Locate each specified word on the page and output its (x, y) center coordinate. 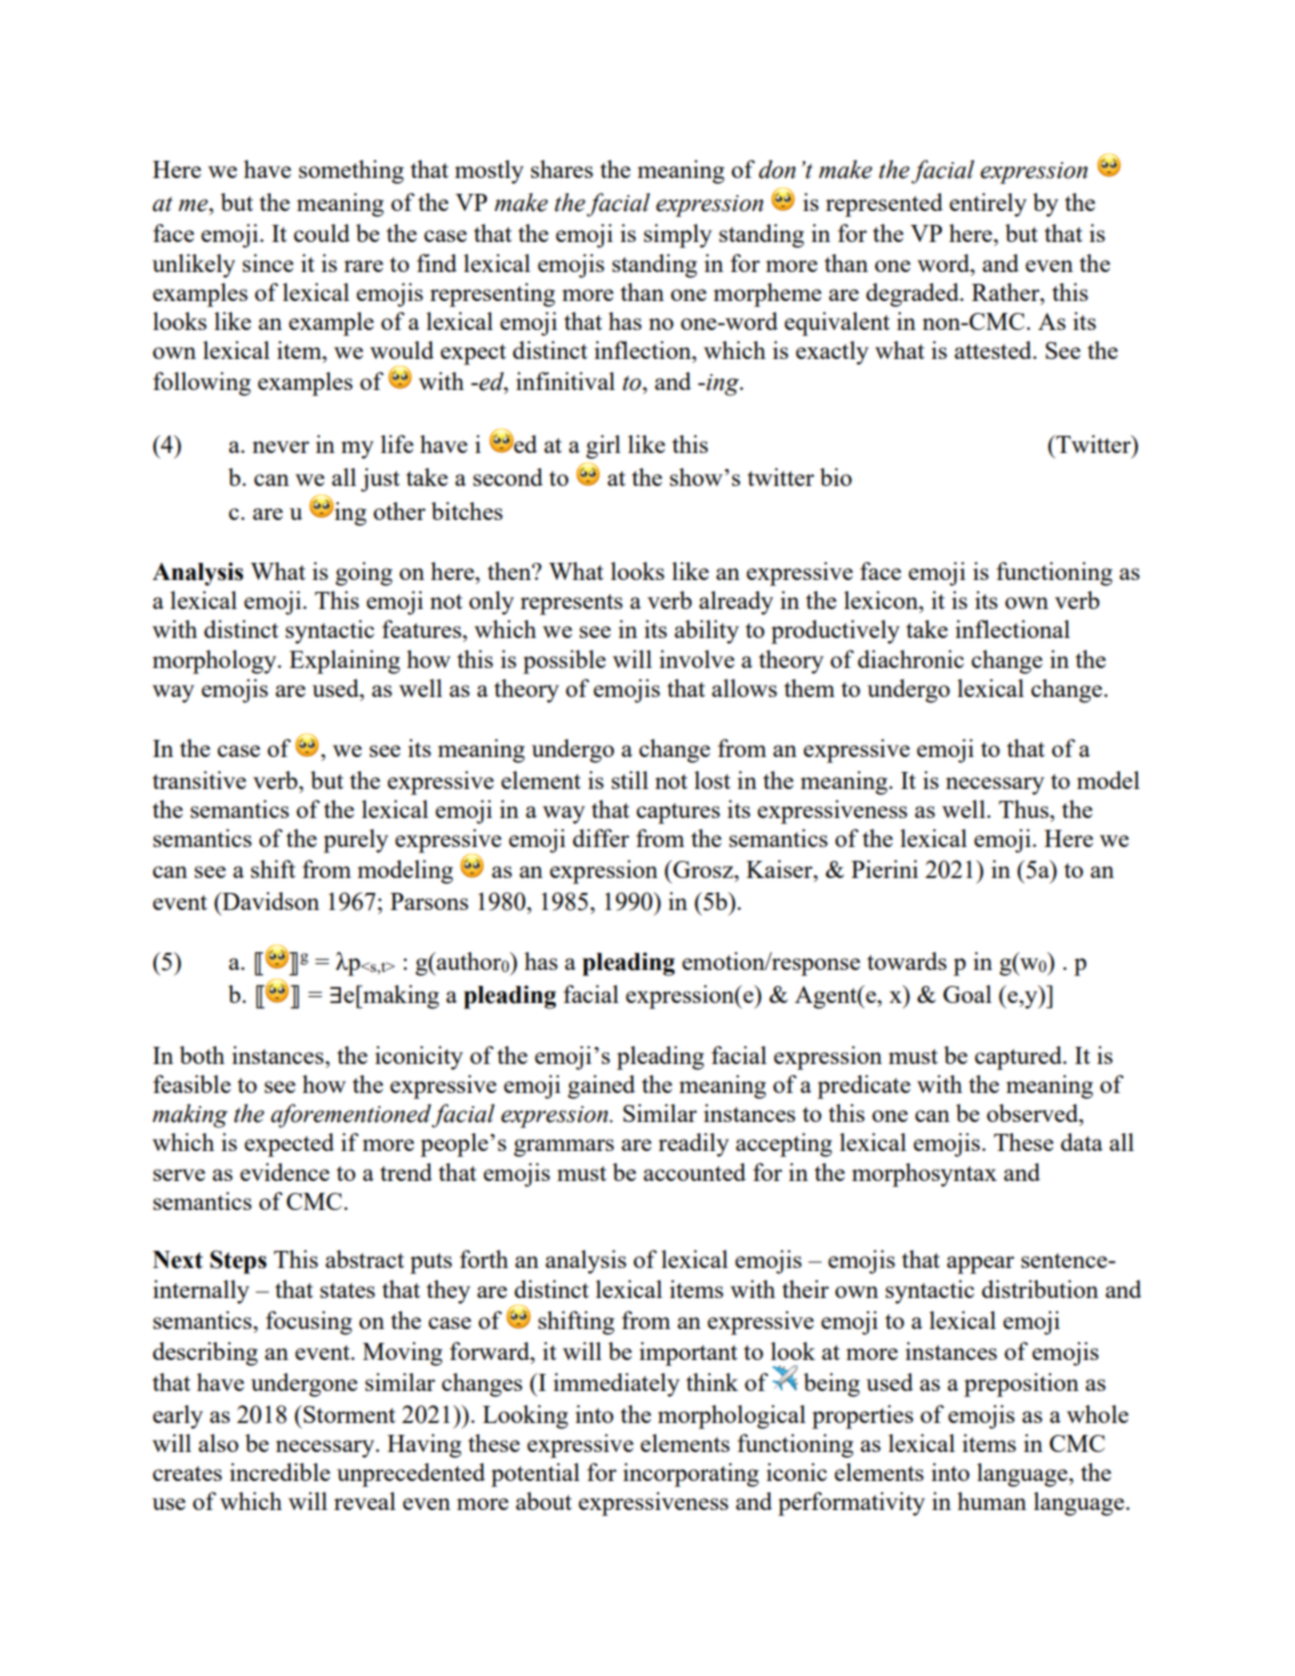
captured (1019, 1058)
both (202, 1055)
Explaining (344, 662)
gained (601, 1087)
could (322, 233)
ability (707, 632)
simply (678, 236)
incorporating (691, 1475)
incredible (280, 1472)
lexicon (882, 600)
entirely (988, 205)
